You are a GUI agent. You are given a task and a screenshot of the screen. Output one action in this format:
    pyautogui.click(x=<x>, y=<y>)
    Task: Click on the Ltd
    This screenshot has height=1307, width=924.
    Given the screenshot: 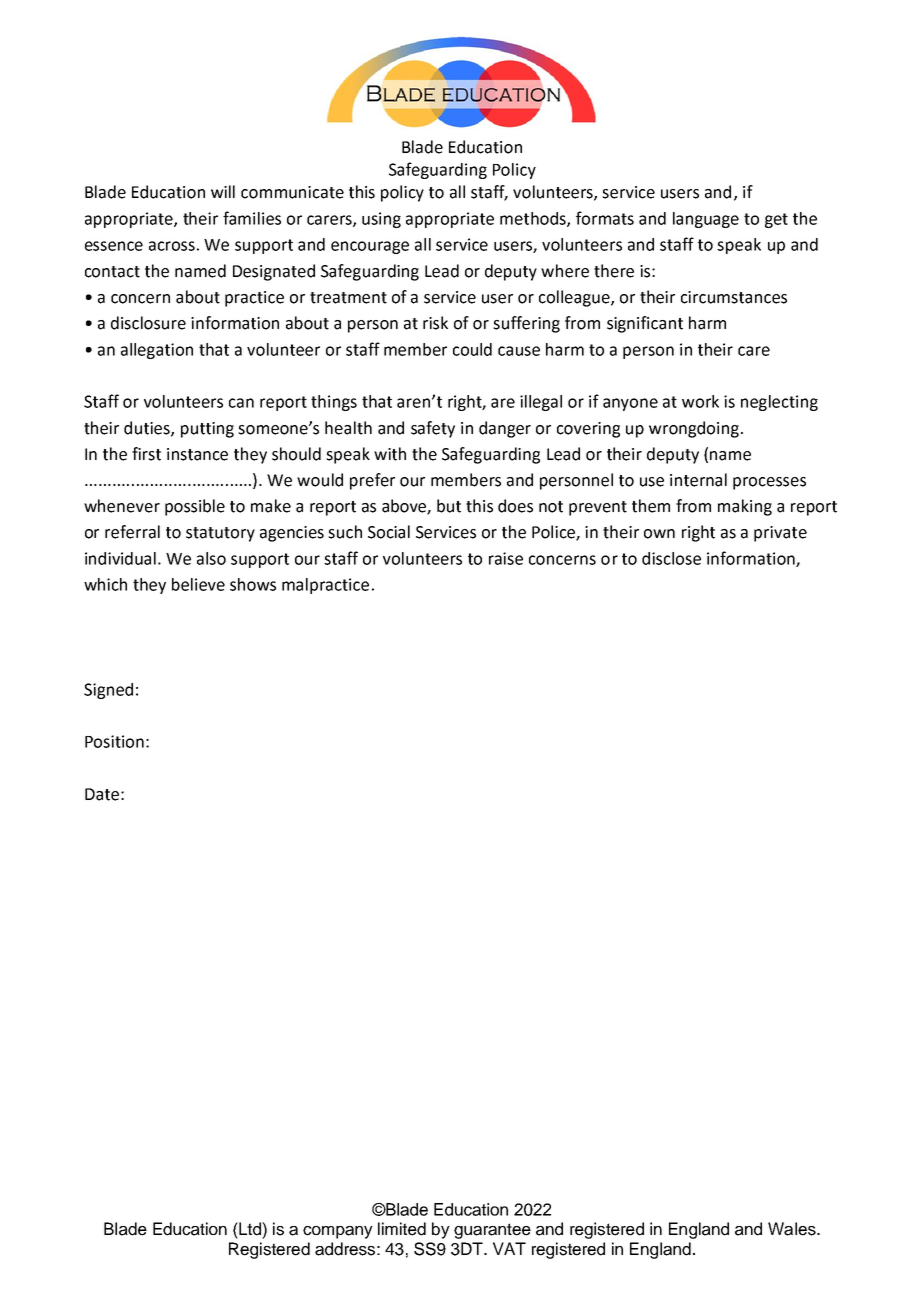 What is the action you would take?
    pyautogui.click(x=250, y=1229)
